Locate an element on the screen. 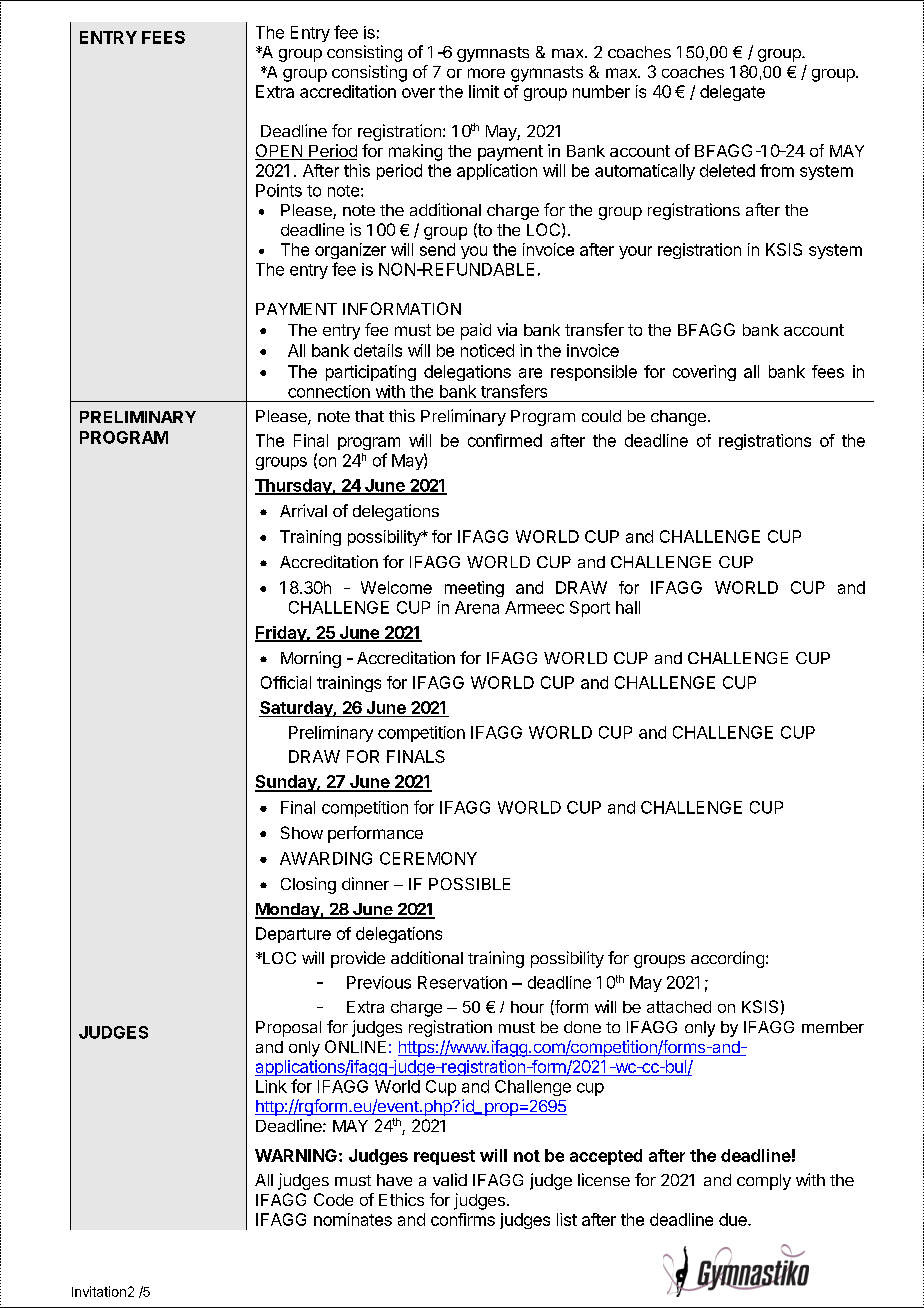 This screenshot has width=924, height=1308. POSSIBLE is located at coordinates (469, 884).
